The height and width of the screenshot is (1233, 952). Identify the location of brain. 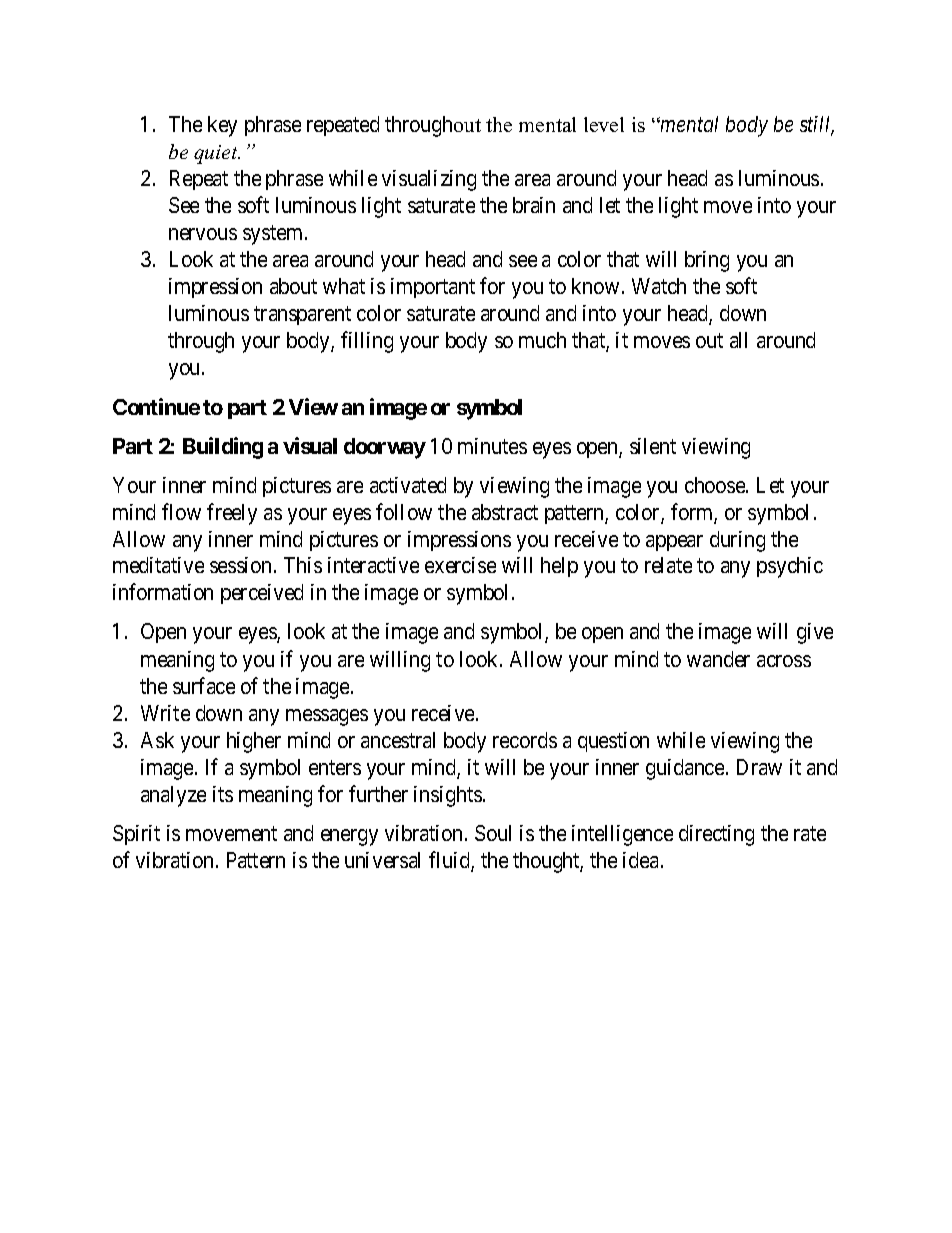
(534, 205).
